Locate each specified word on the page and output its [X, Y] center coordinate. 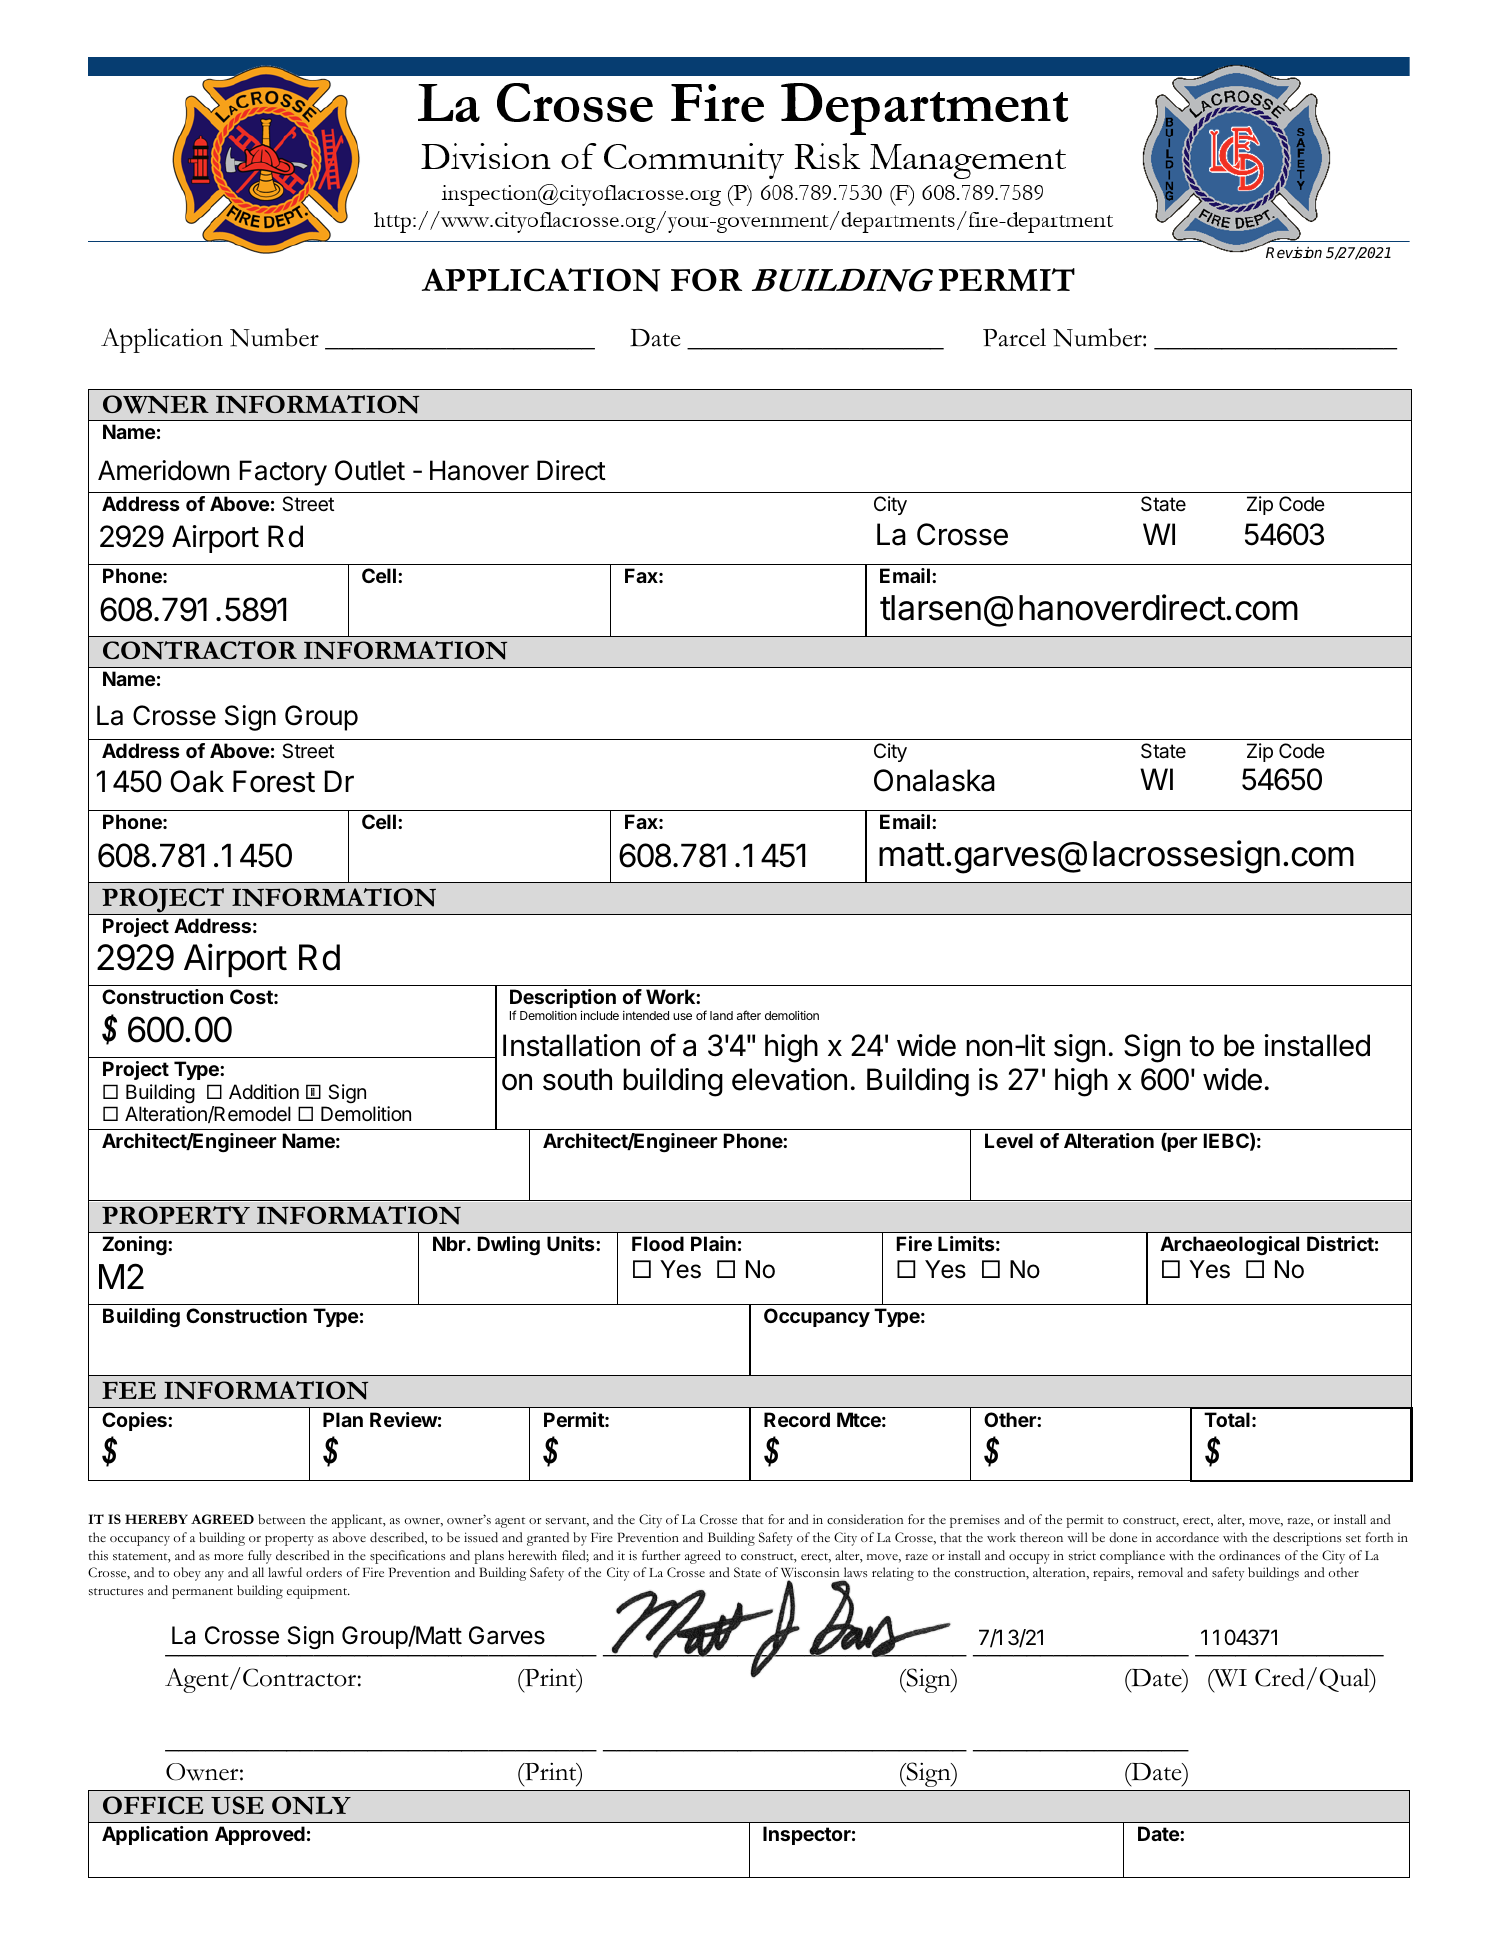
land [721, 1015]
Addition [264, 1091]
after [749, 1015]
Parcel [1014, 337]
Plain [713, 1243]
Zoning [136, 1246]
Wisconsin [811, 1574]
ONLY [311, 1805]
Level [1009, 1140]
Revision [1294, 252]
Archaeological [1229, 1246]
